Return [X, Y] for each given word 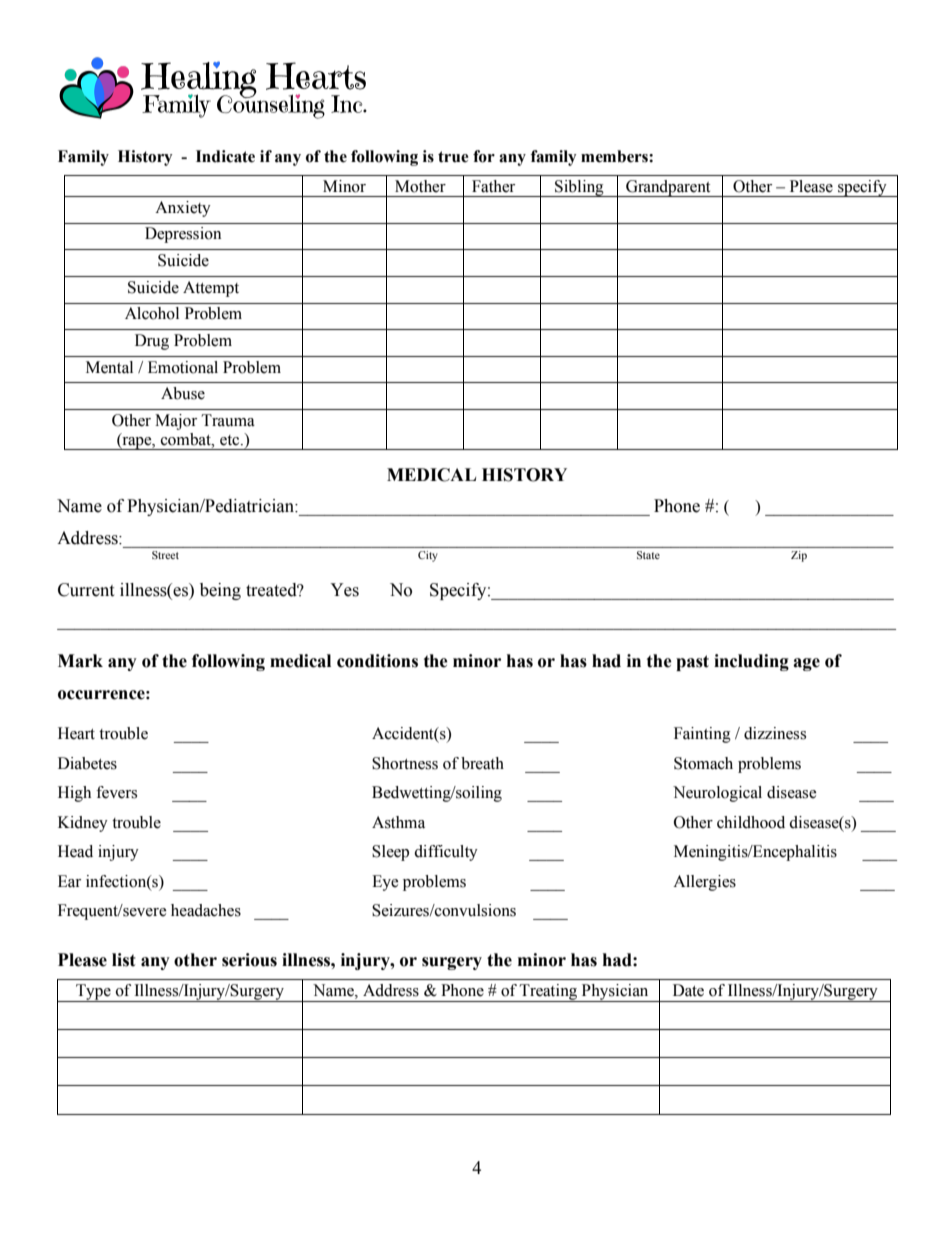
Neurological [717, 794]
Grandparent [668, 188]
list [124, 960]
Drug [152, 342]
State [648, 555]
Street [165, 555]
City [428, 556]
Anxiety [183, 209]
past [692, 663]
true [453, 157]
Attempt [211, 289]
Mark [80, 661]
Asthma [398, 822]
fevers [116, 792]
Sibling [579, 188]
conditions [377, 661]
